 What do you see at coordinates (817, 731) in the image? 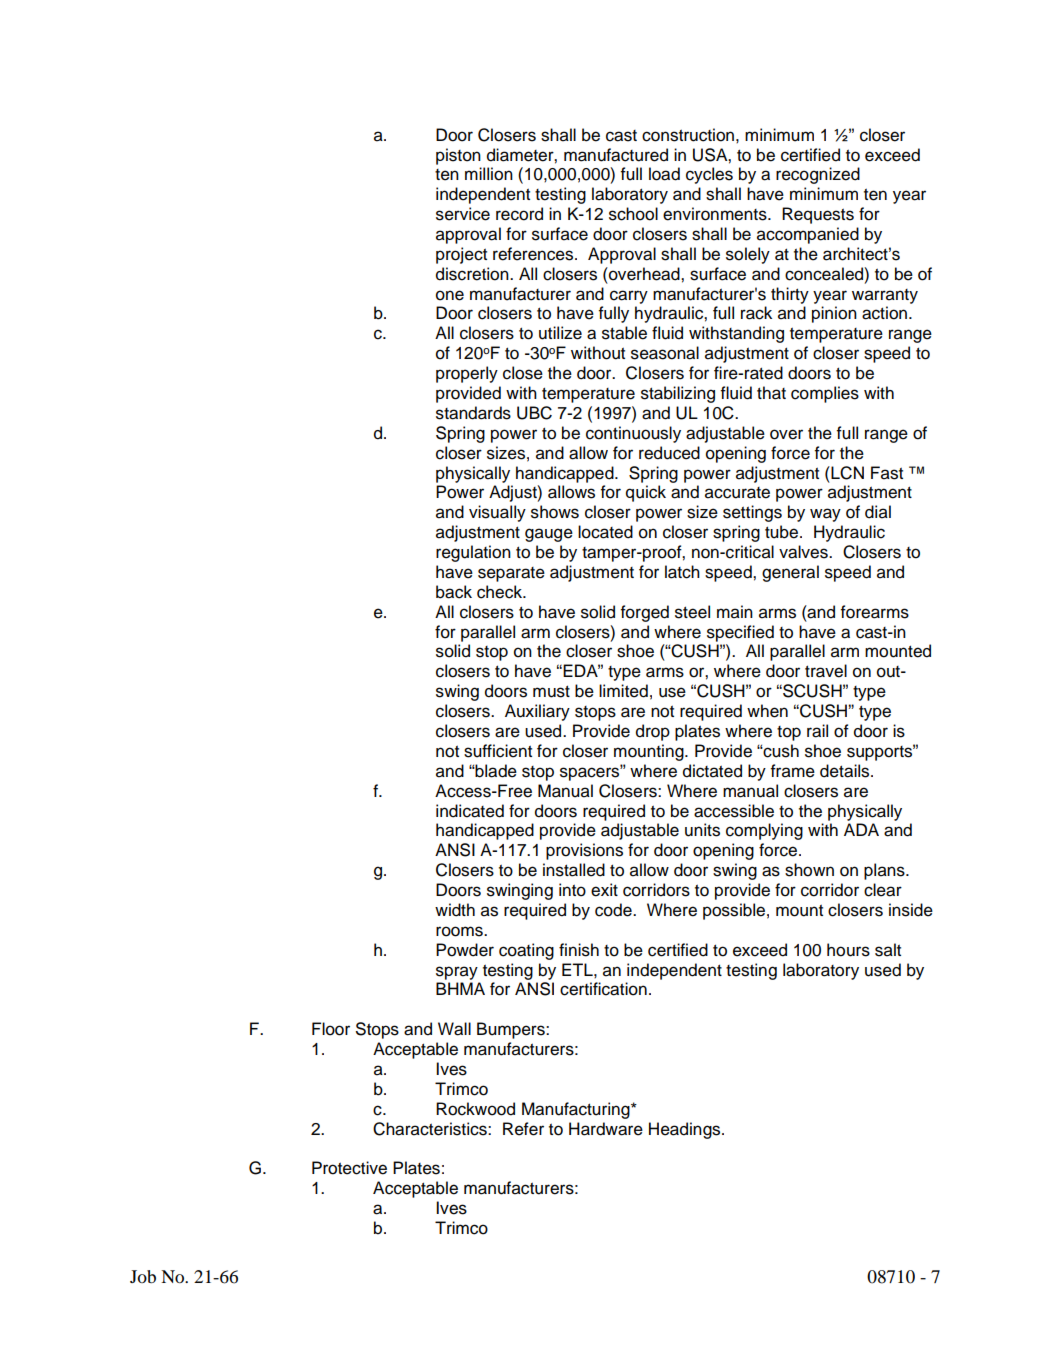
I see `rail` at bounding box center [817, 731].
